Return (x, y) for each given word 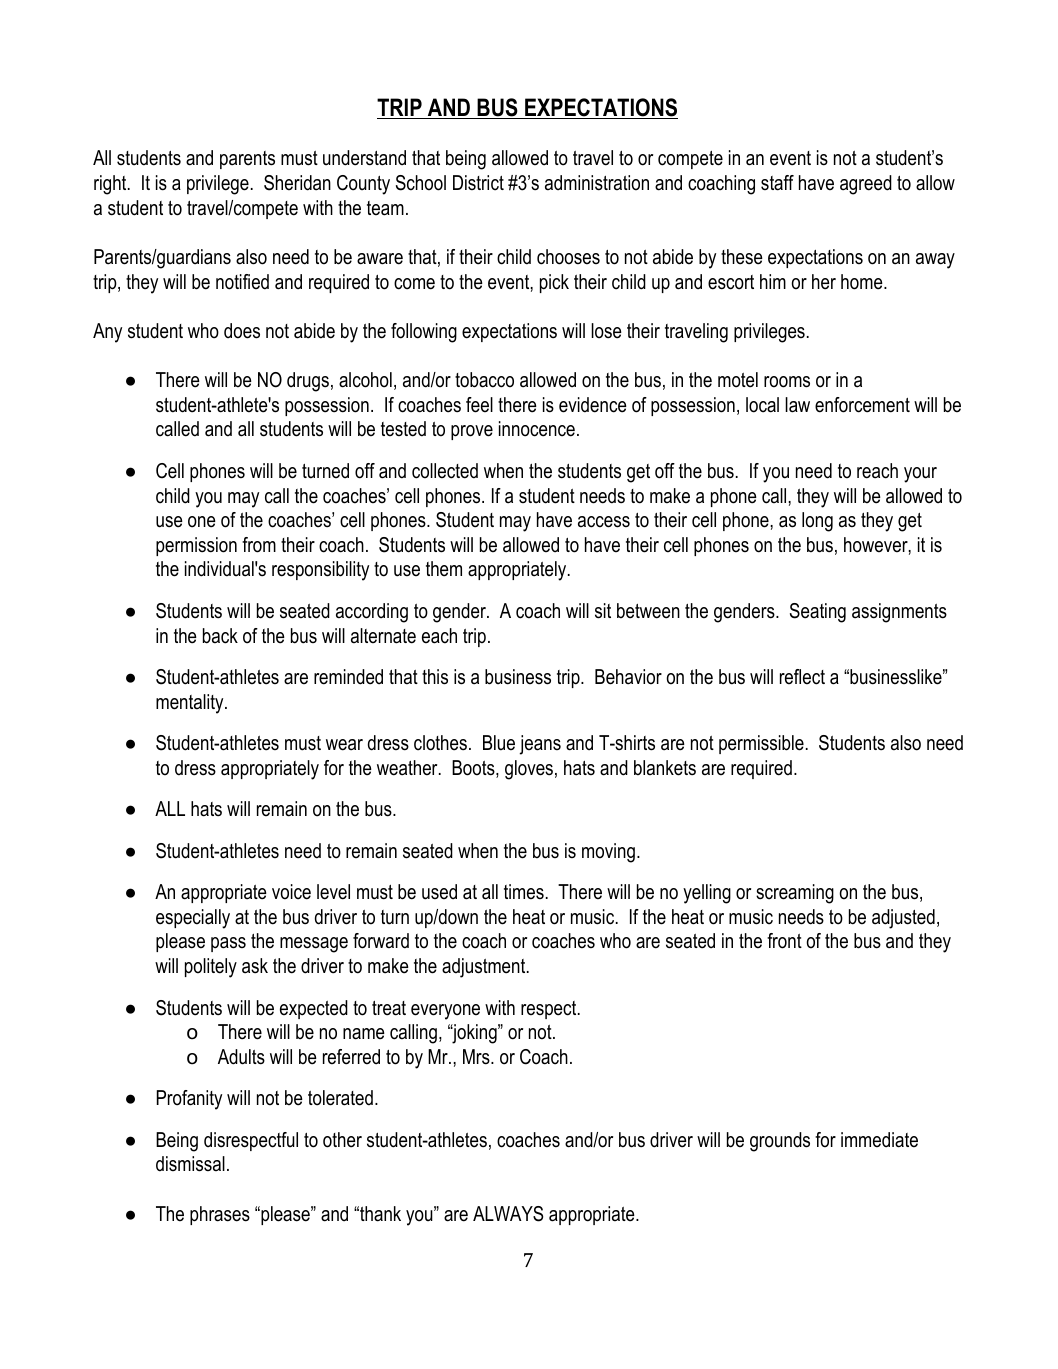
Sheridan (297, 183)
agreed (866, 185)
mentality (191, 704)
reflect (802, 677)
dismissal (190, 1164)
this (435, 677)
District (478, 183)
